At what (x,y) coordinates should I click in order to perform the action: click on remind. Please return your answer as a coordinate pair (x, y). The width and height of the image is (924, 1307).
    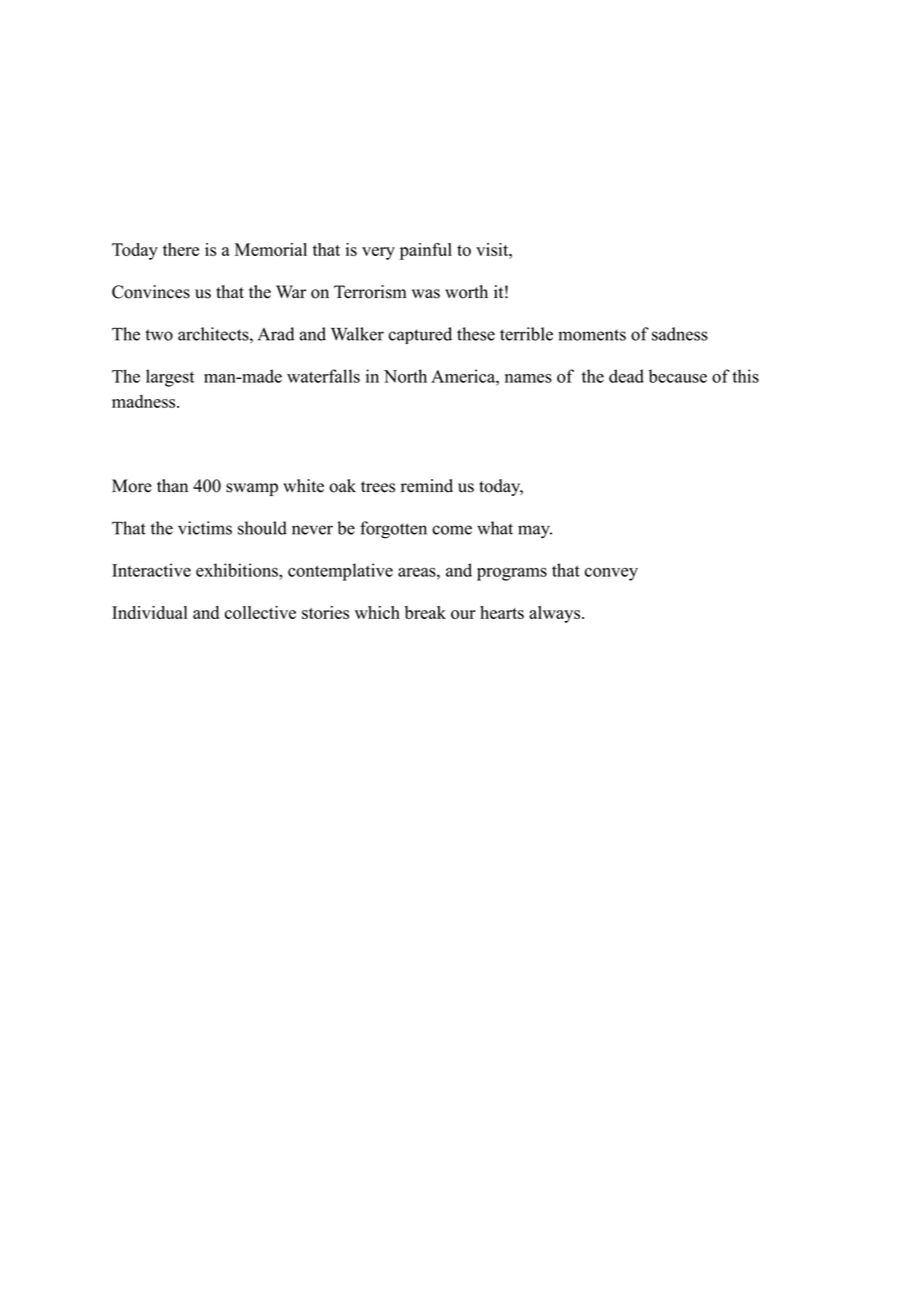
    Looking at the image, I should click on (427, 486).
